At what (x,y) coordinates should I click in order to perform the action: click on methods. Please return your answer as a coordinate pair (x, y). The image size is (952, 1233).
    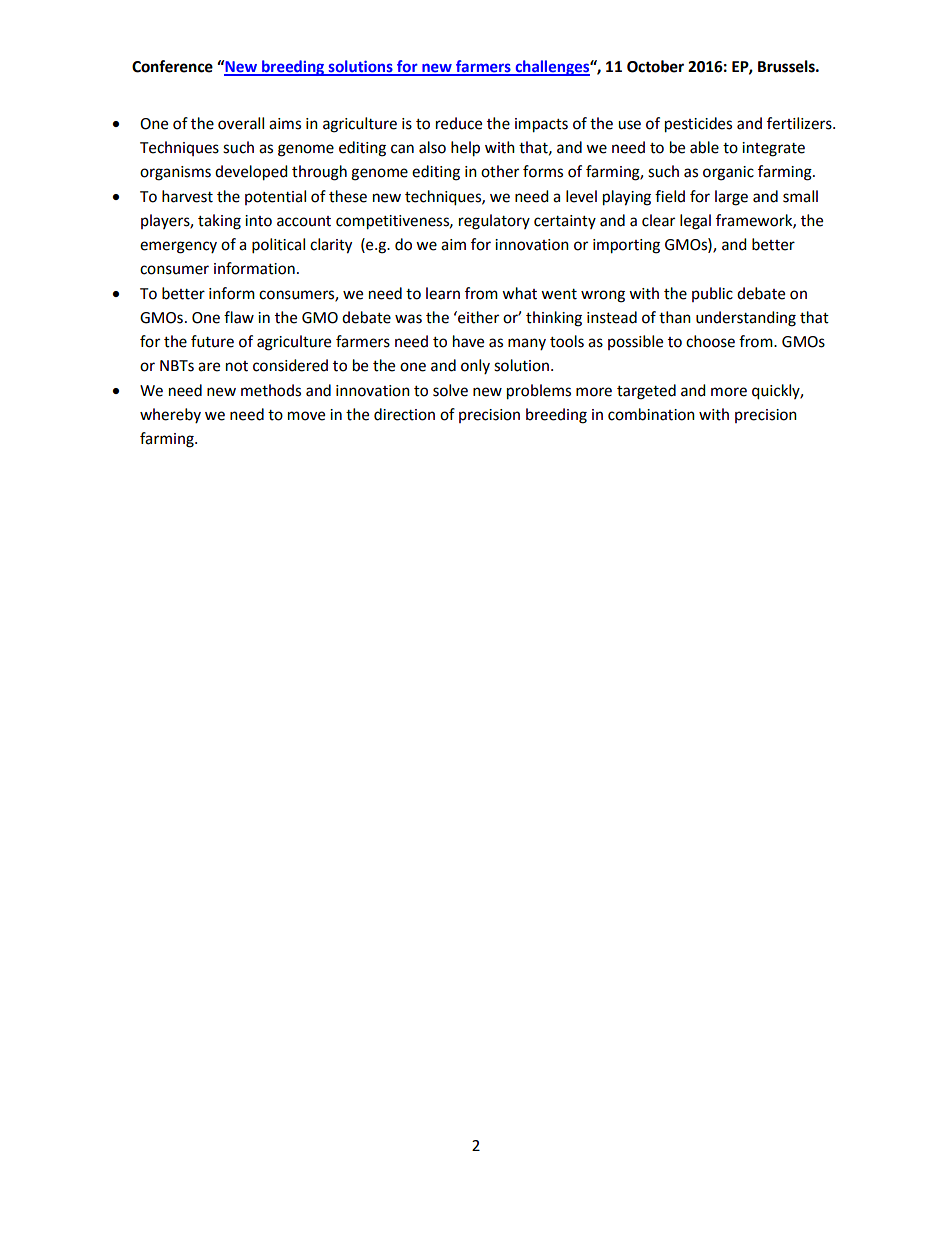
    Looking at the image, I should click on (271, 390).
